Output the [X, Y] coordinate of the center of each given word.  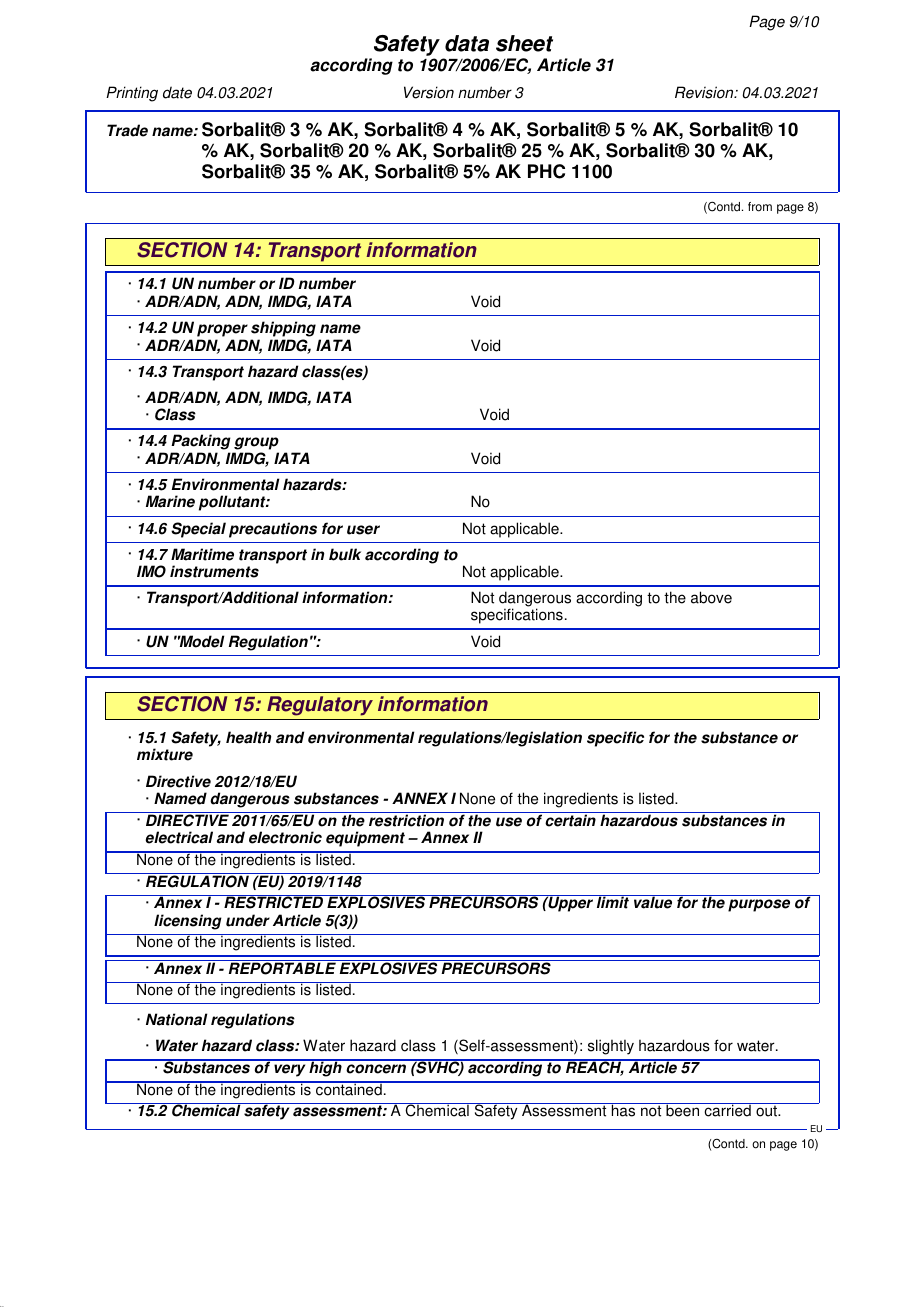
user [363, 530]
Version [429, 92]
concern [376, 1069]
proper [222, 330]
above [711, 597]
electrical [179, 837]
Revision [705, 92]
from [760, 207]
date [177, 92]
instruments [214, 571]
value [653, 902]
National [176, 1019]
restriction [406, 820]
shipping [283, 329]
